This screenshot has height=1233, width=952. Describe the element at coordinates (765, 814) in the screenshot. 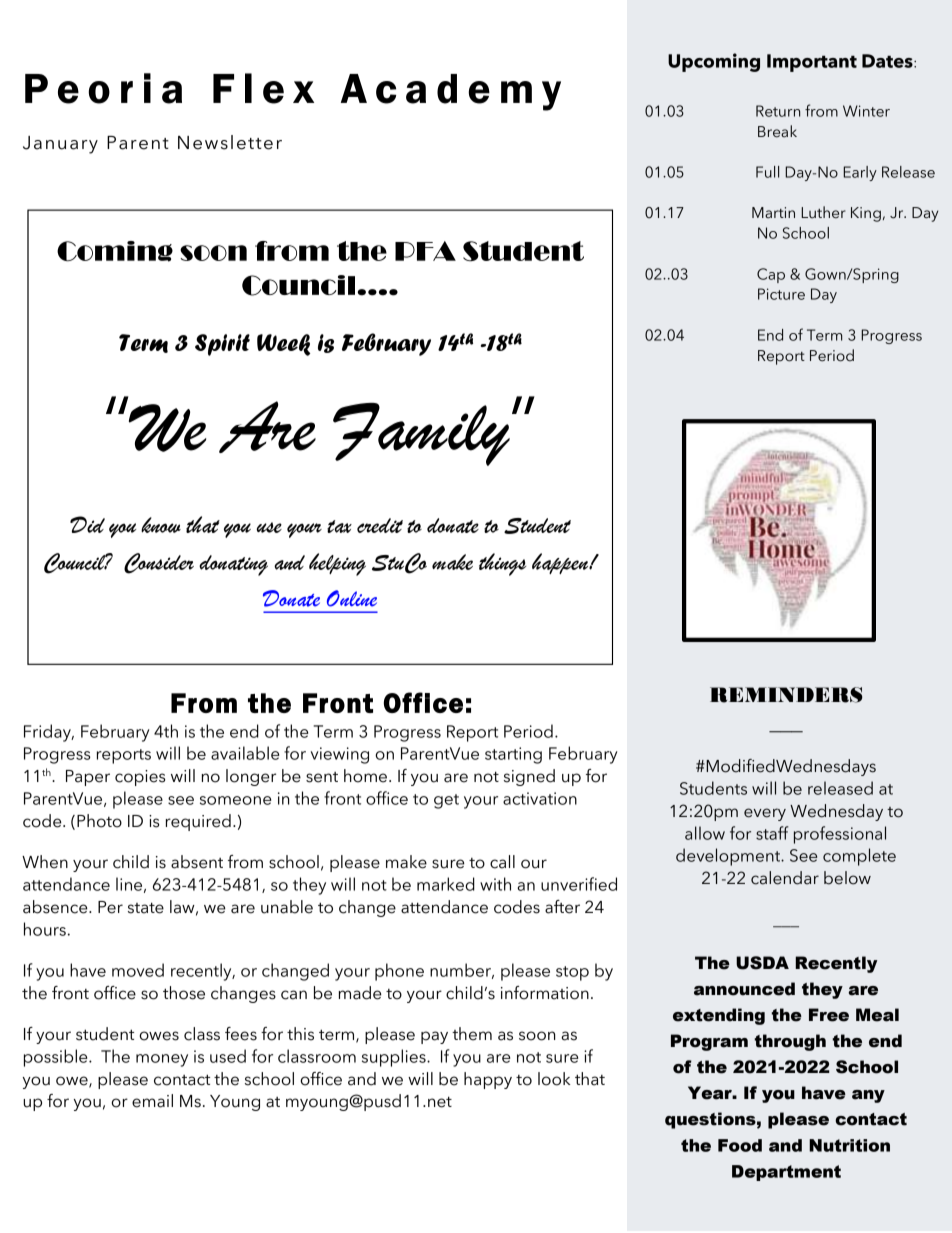

I see `every` at that location.
